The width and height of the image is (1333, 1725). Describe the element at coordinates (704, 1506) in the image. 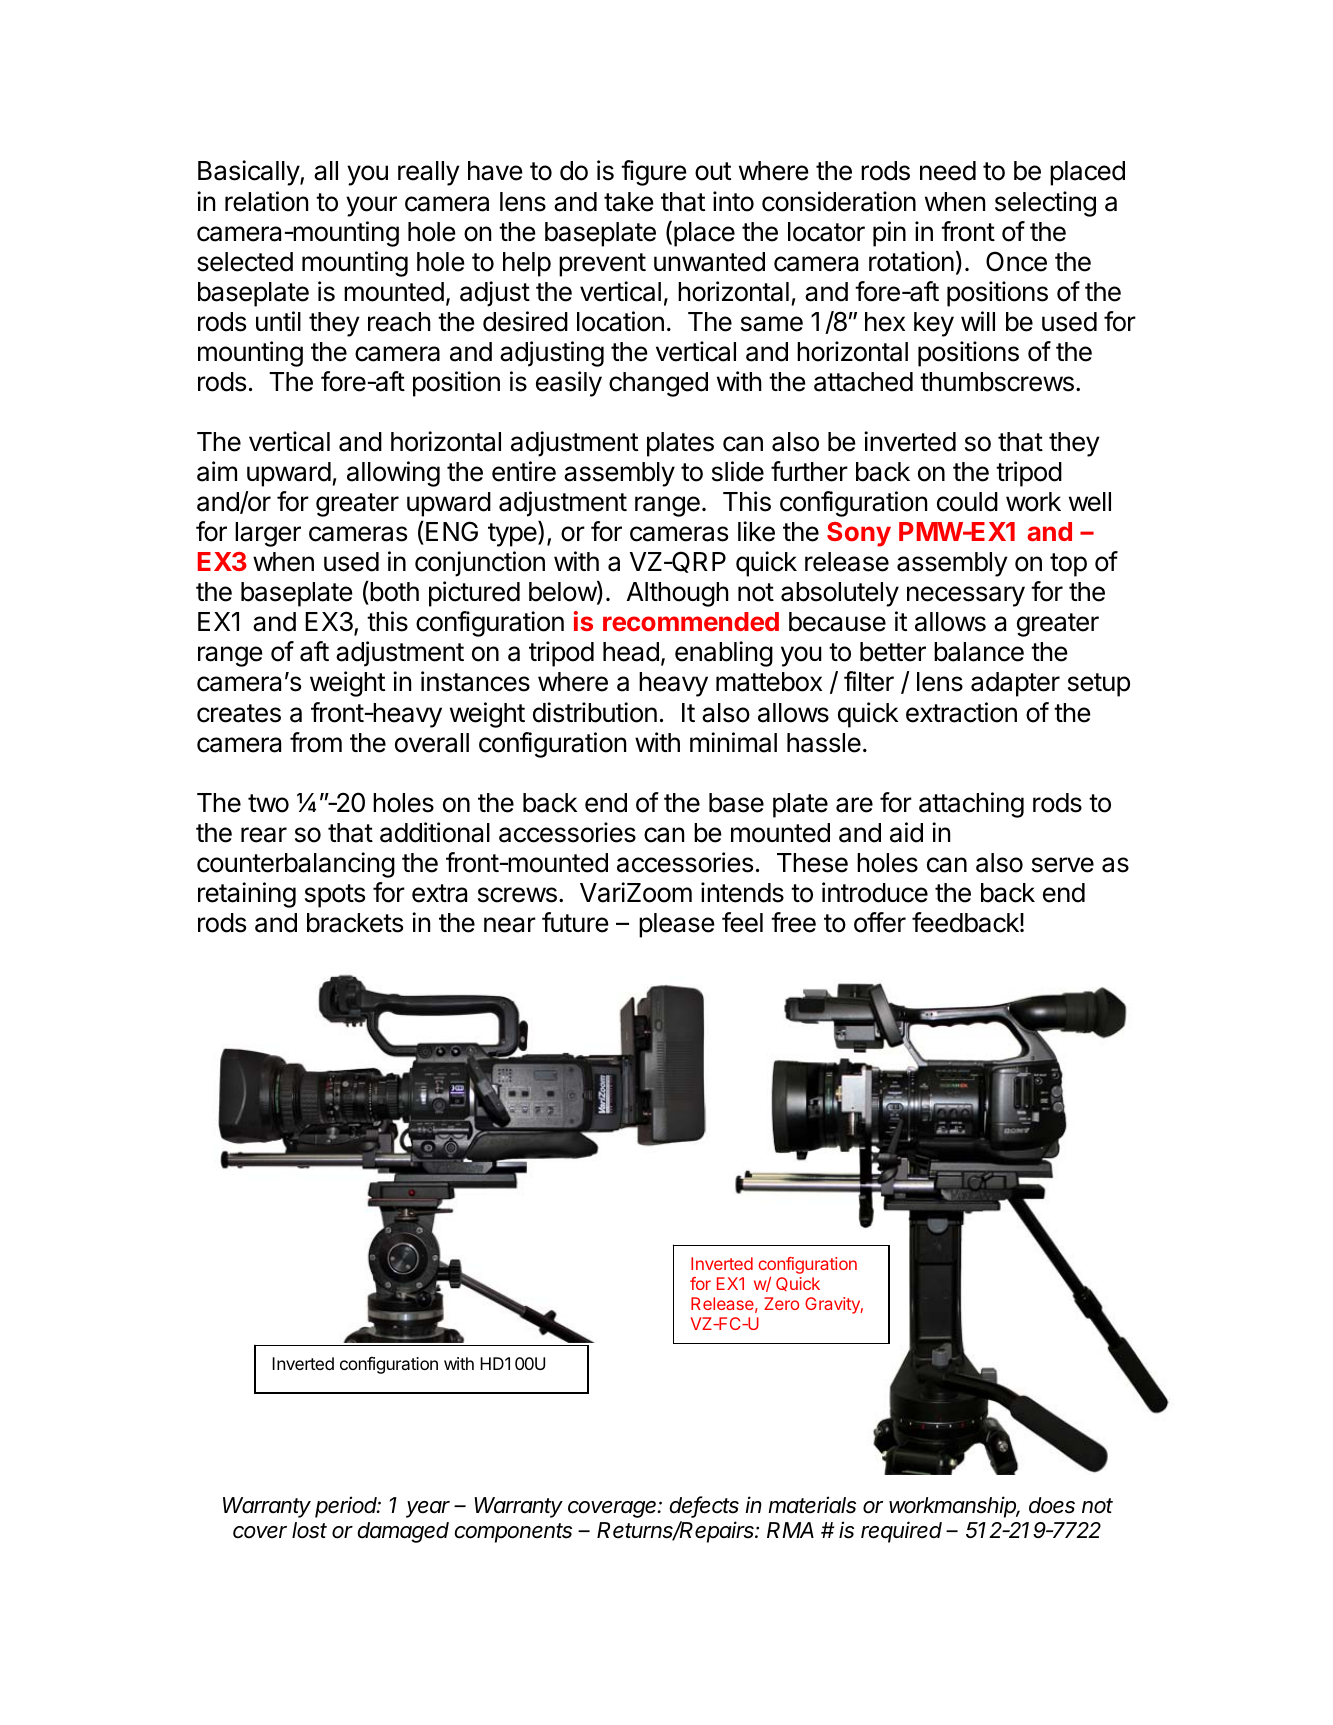

I see `defects` at that location.
